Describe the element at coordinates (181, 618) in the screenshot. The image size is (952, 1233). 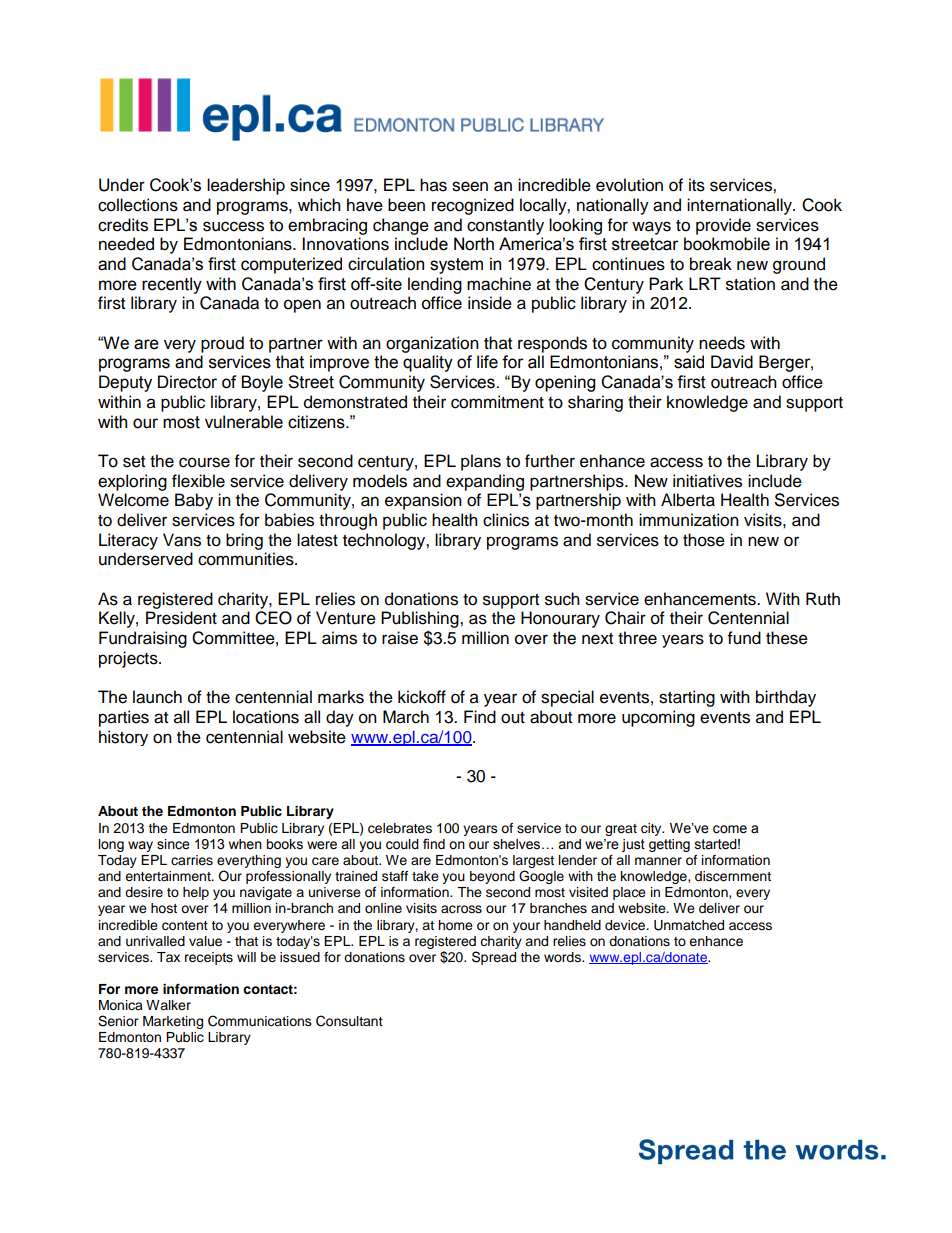
I see `President` at that location.
